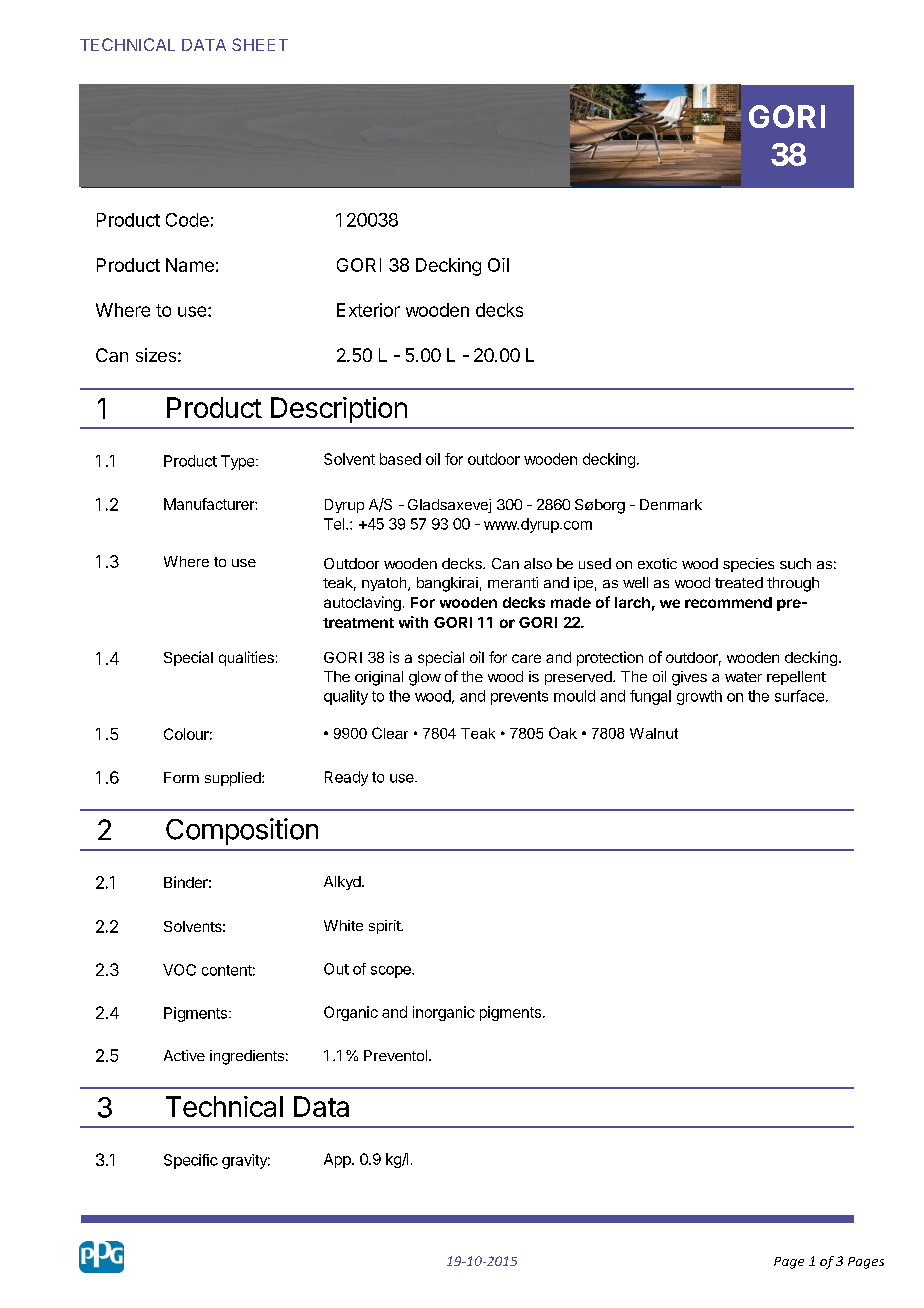 This page has width=924, height=1308. I want to click on SHEET, so click(260, 44).
